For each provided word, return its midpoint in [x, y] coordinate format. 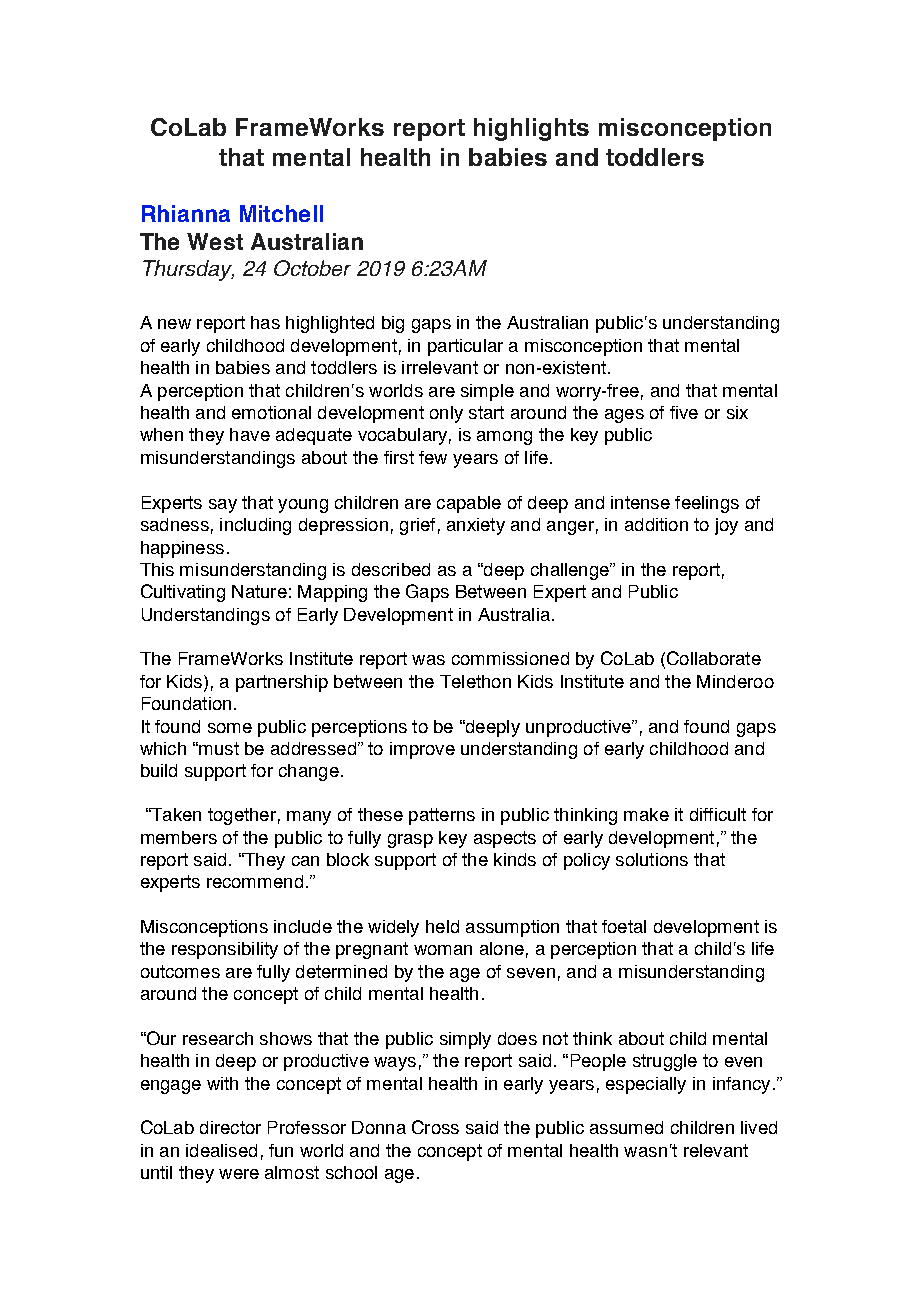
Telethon [475, 681]
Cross [435, 1127]
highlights [531, 129]
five [684, 412]
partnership [282, 683]
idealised [221, 1150]
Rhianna [186, 213]
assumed [626, 1127]
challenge [571, 571]
